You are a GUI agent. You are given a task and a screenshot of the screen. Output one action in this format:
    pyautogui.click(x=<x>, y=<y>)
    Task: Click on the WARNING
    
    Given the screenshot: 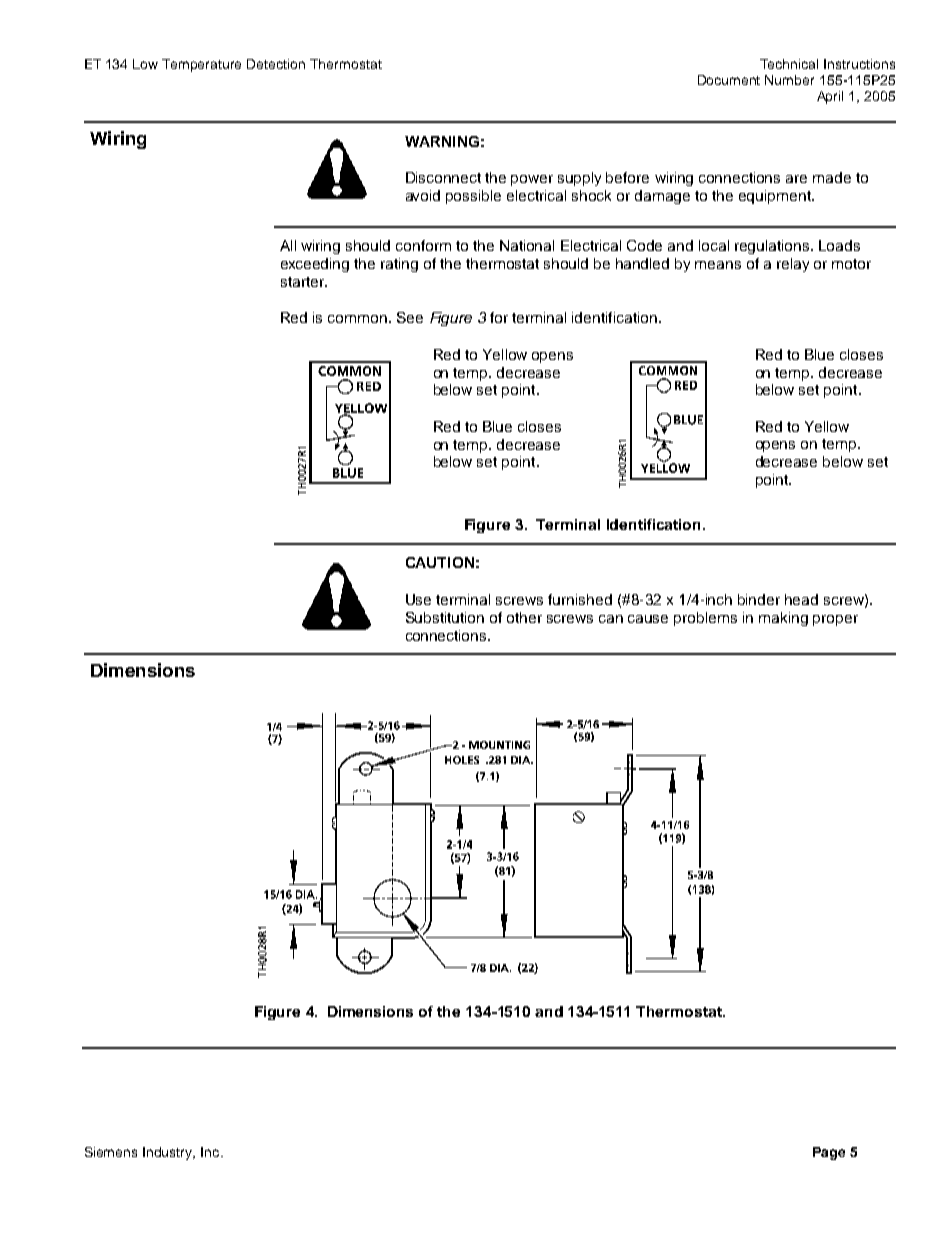 What is the action you would take?
    pyautogui.click(x=442, y=141)
